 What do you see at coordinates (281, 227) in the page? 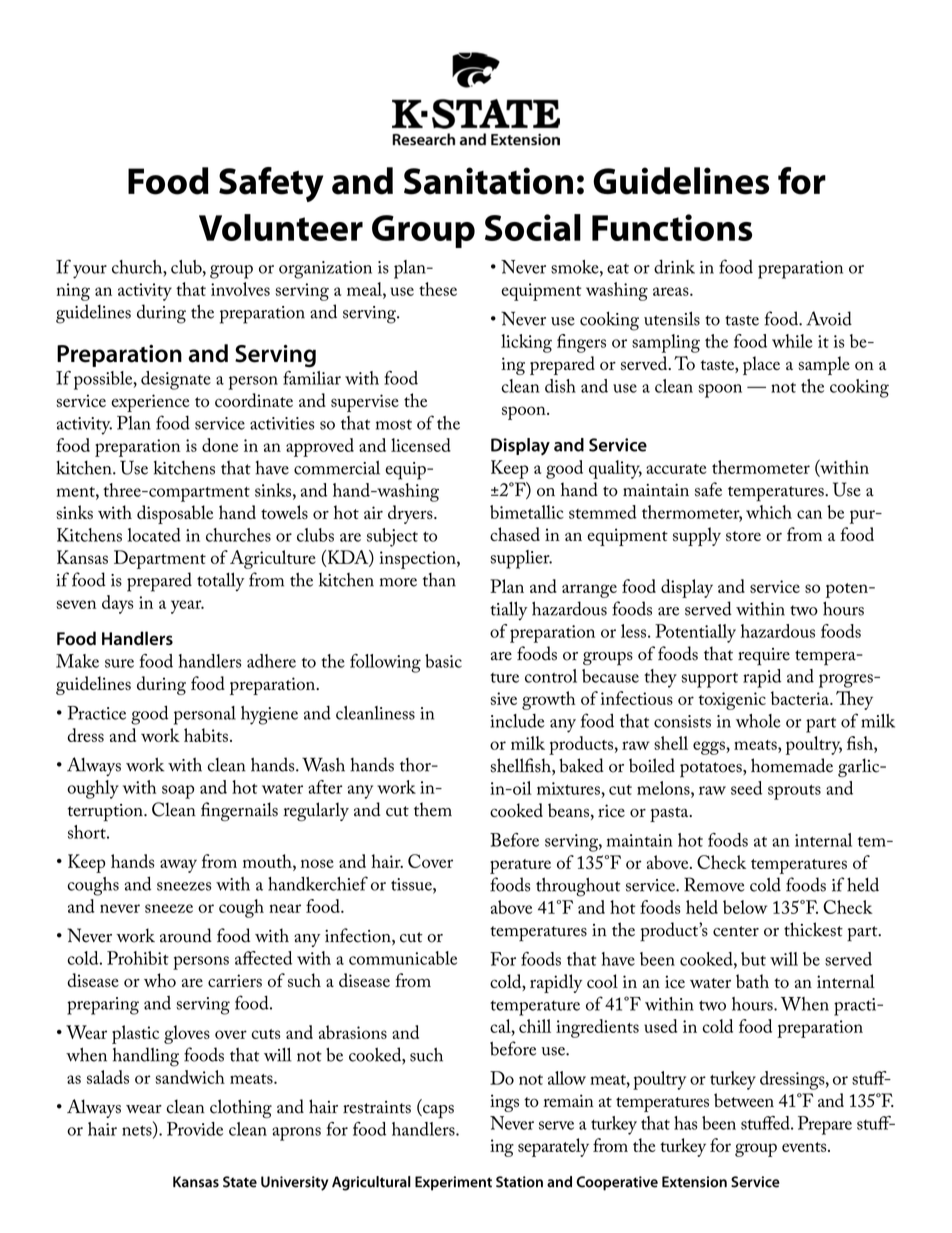
I see `Volunteer` at bounding box center [281, 227].
